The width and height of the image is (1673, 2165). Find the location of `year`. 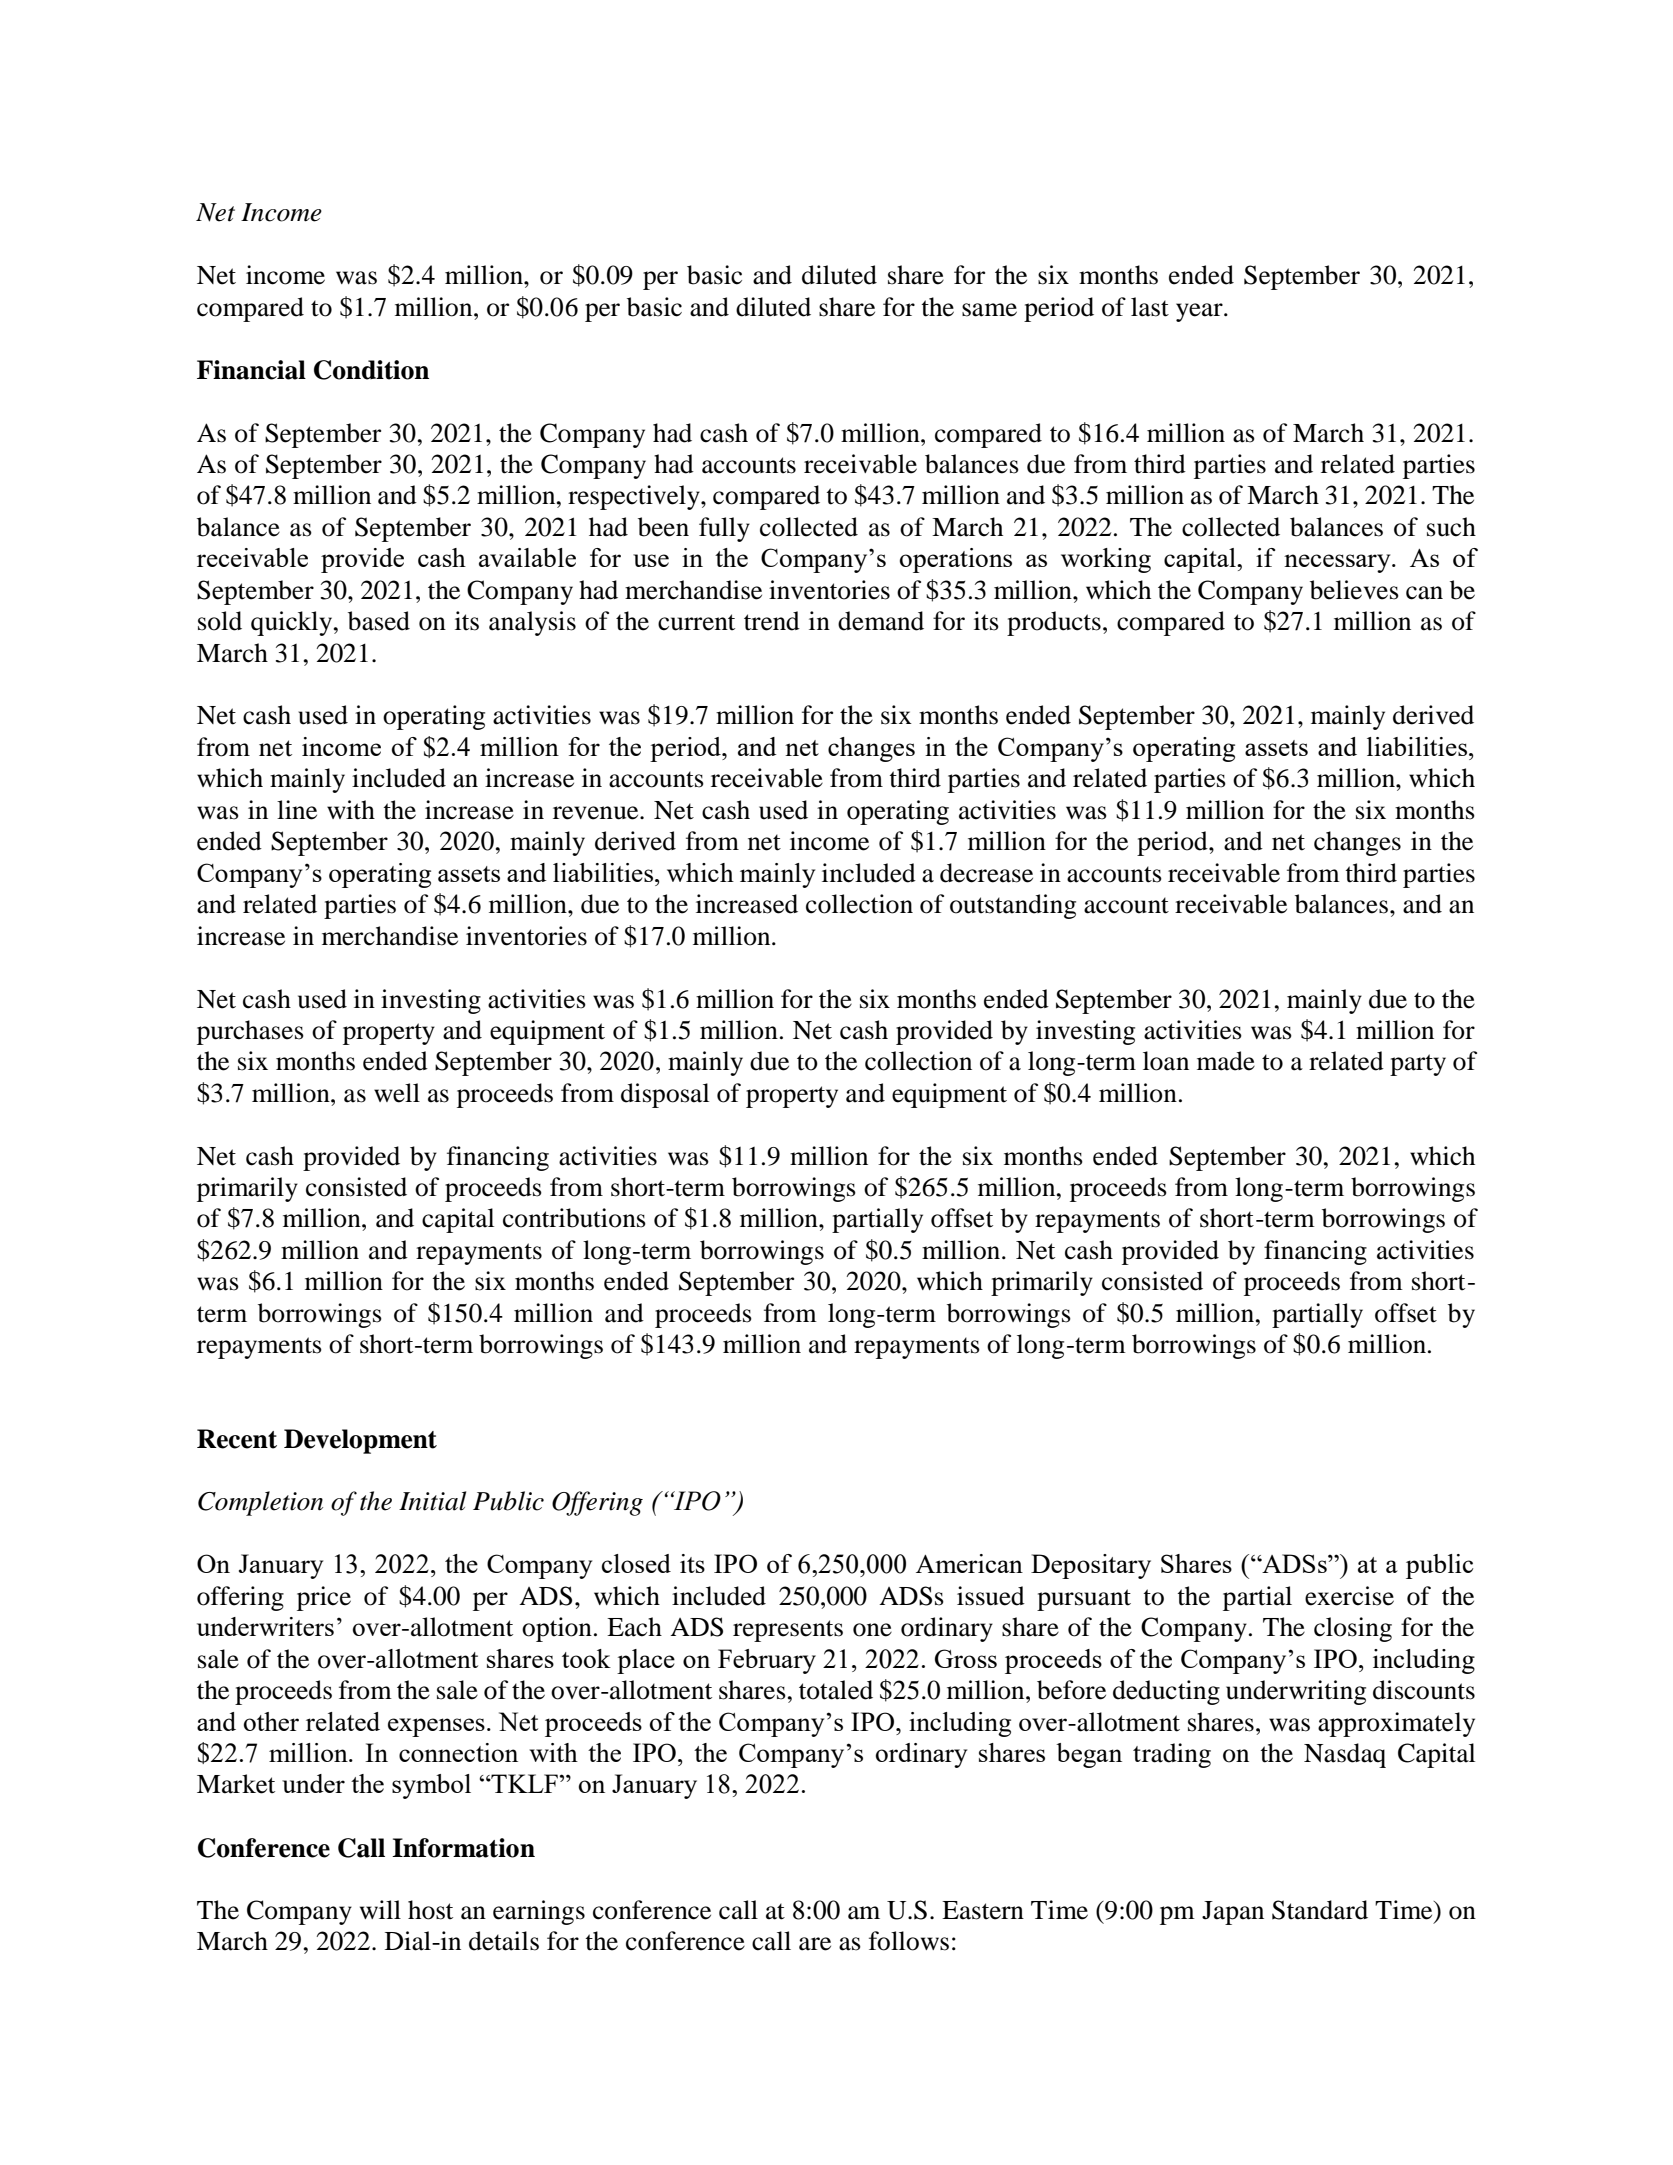

year is located at coordinates (1200, 312).
